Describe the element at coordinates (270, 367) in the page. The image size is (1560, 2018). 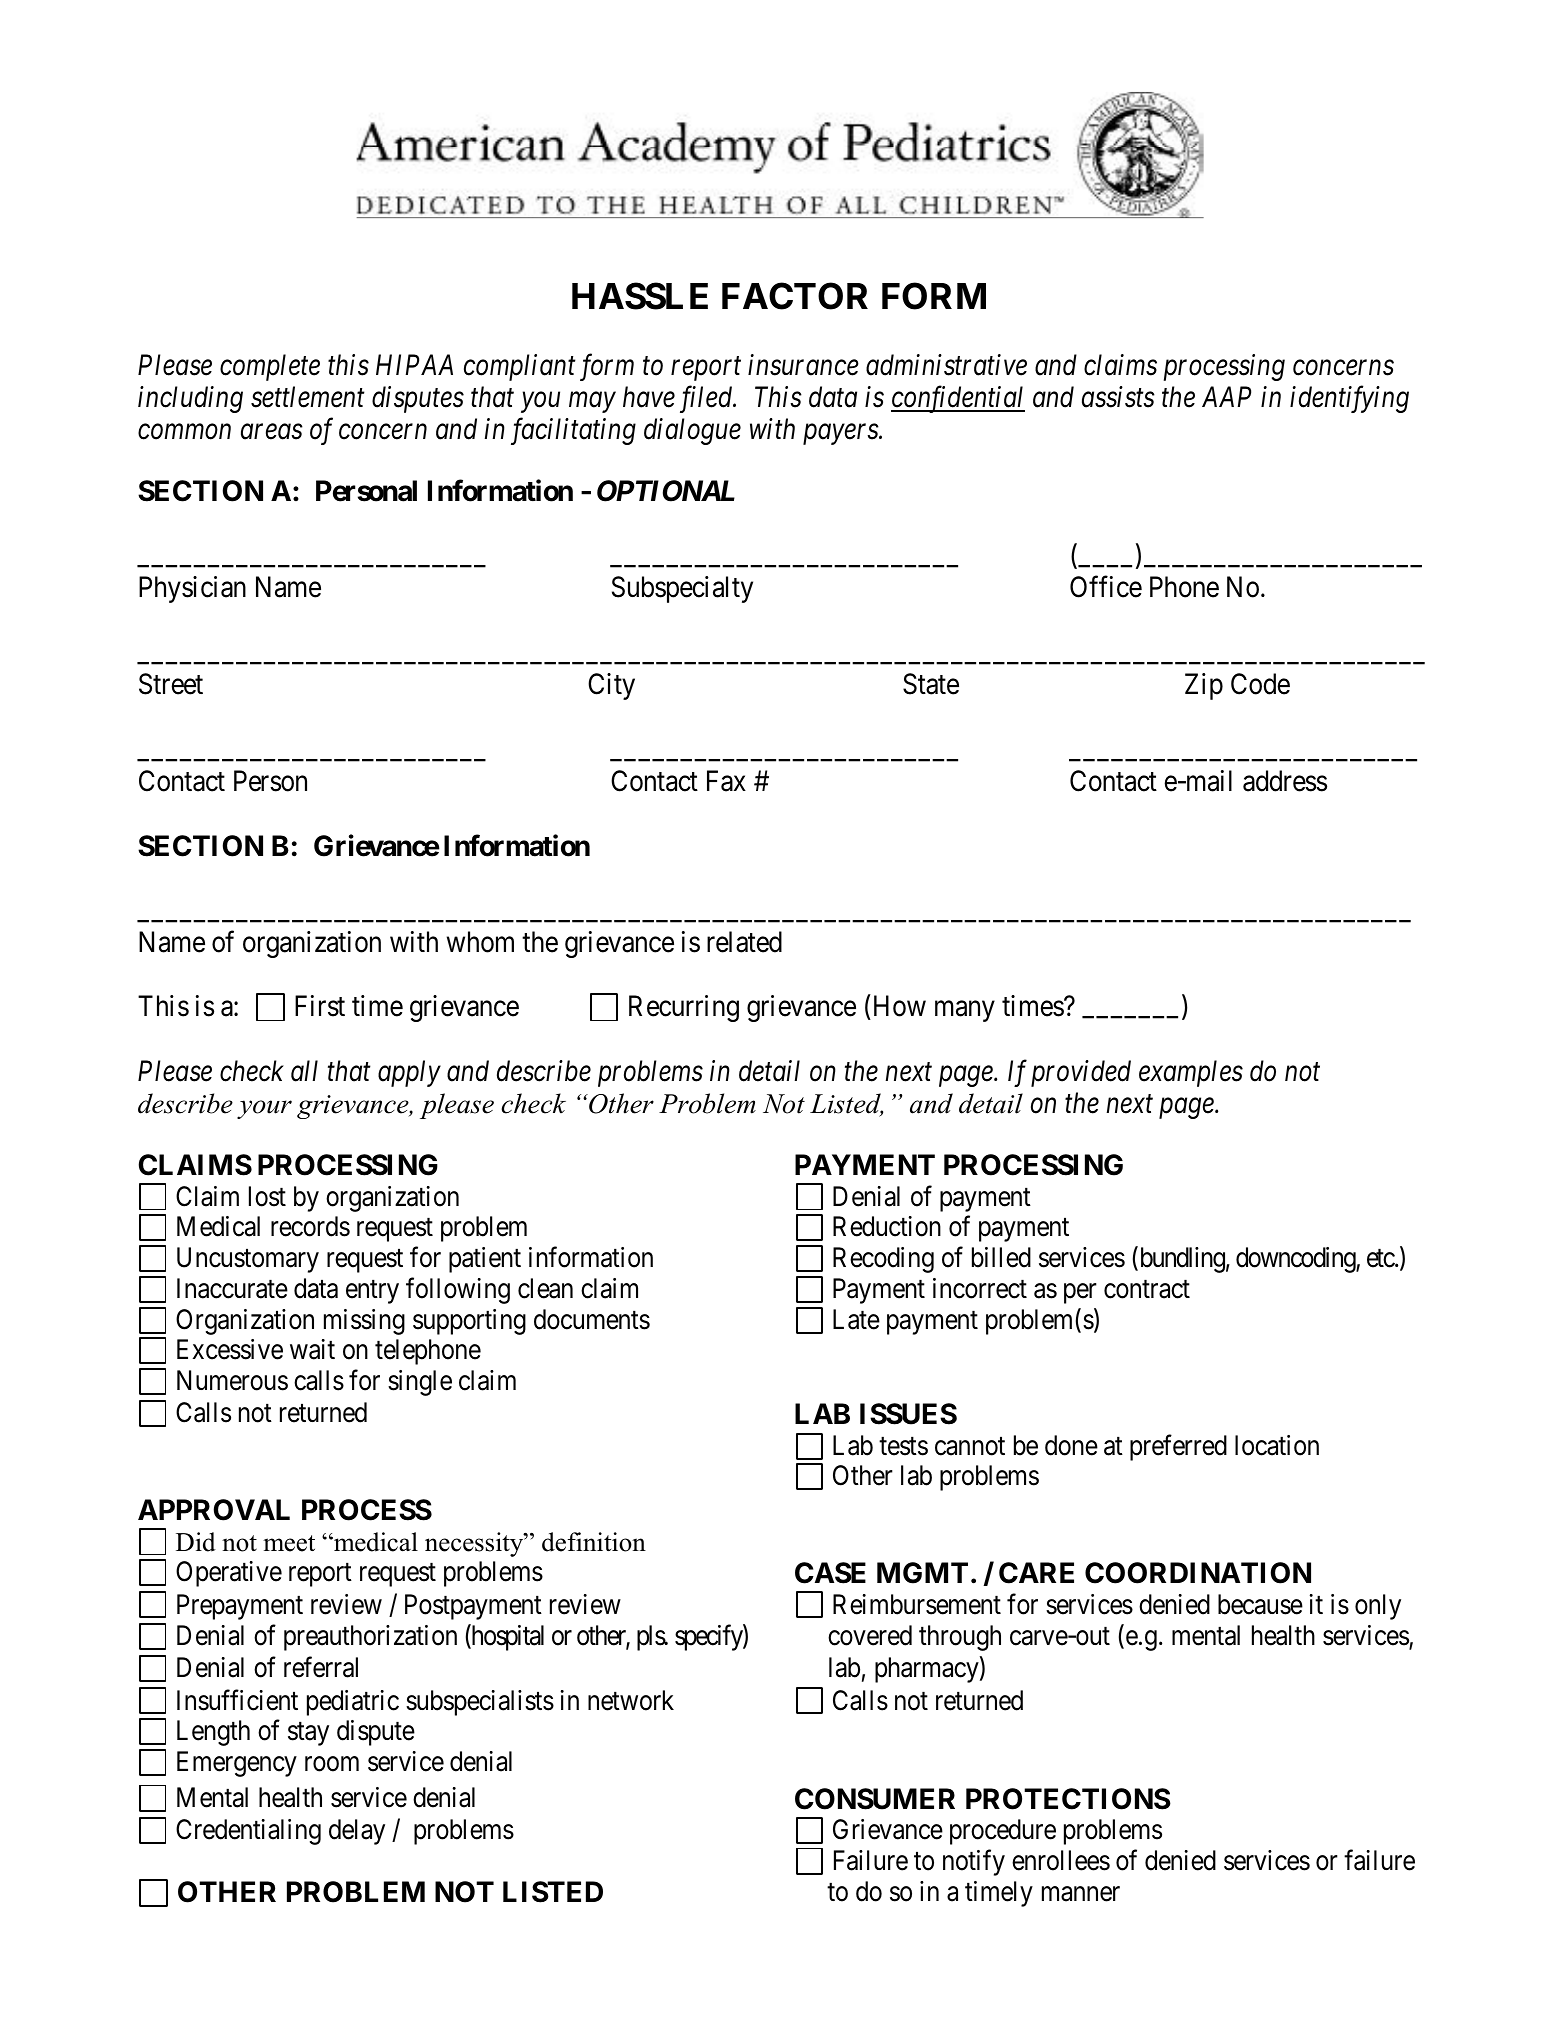
I see `complete` at that location.
